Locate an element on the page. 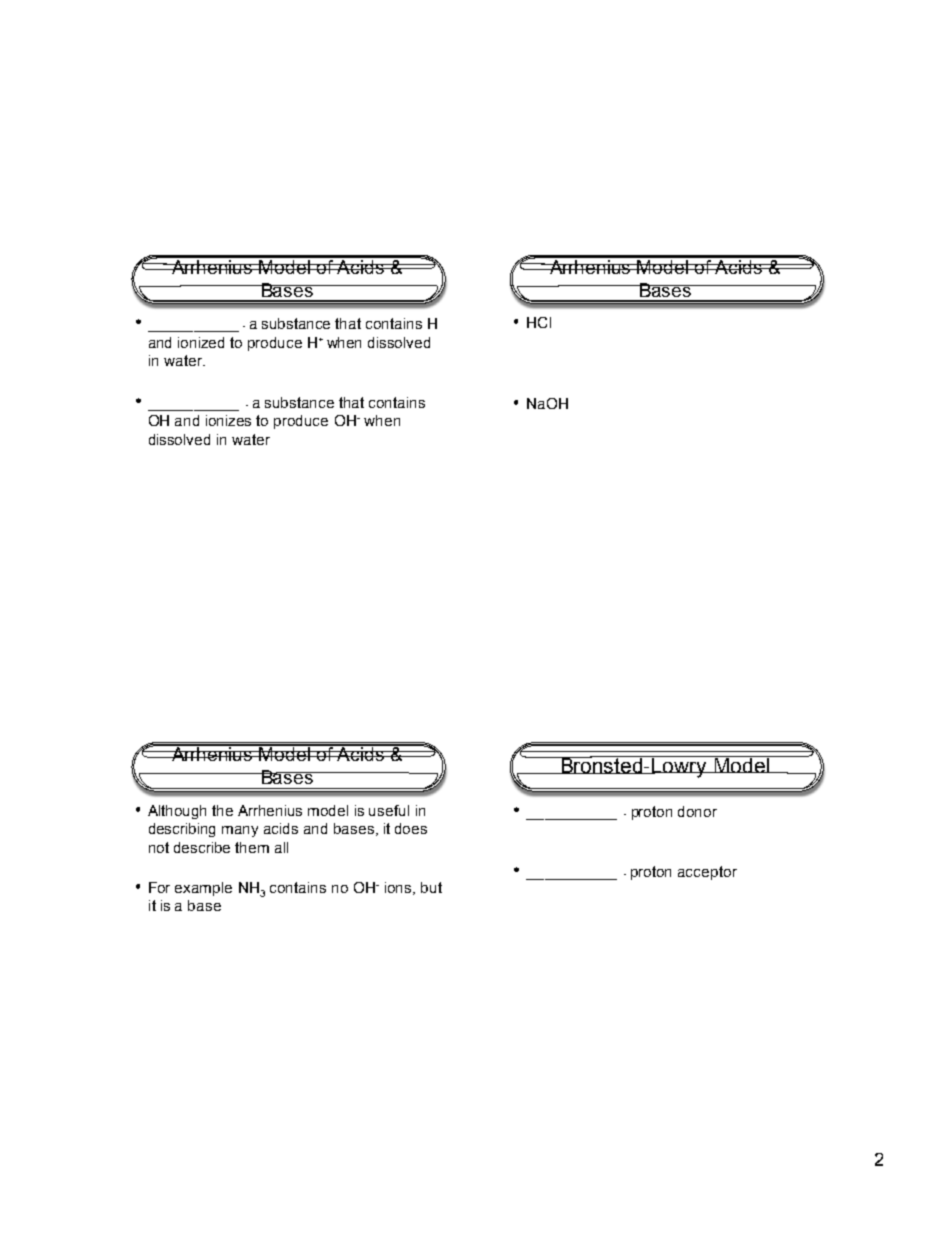 The width and height of the image is (952, 1233). acceptor is located at coordinates (707, 873).
